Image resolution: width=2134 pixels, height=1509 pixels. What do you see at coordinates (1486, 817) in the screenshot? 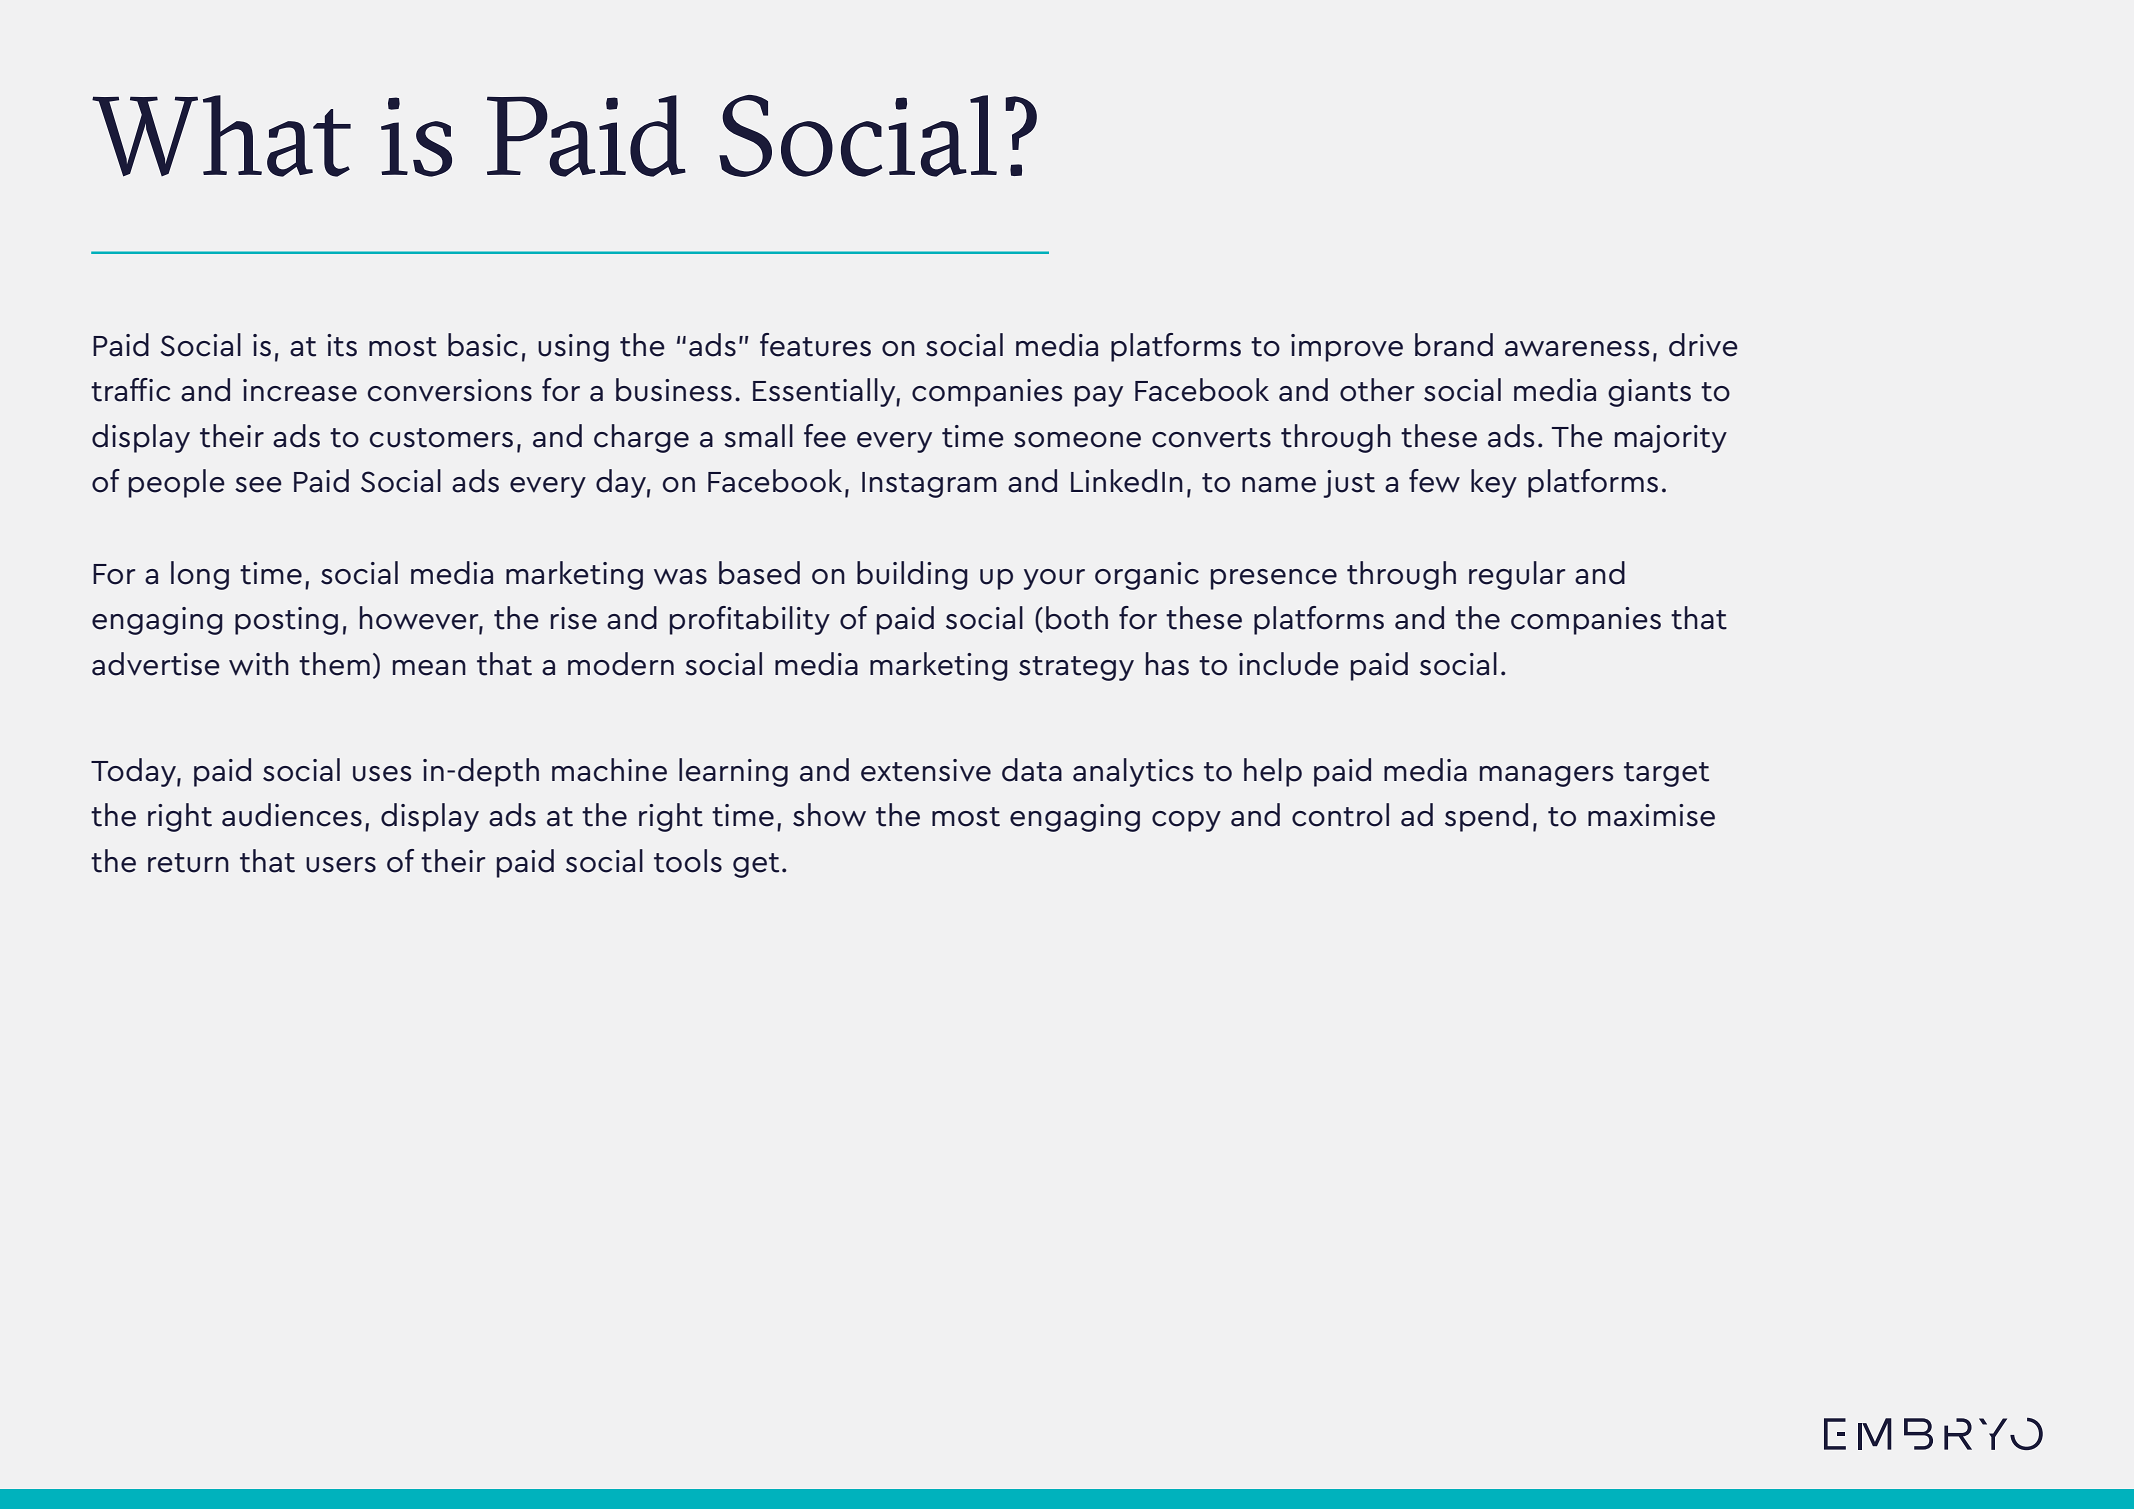
I see `spend` at bounding box center [1486, 817].
